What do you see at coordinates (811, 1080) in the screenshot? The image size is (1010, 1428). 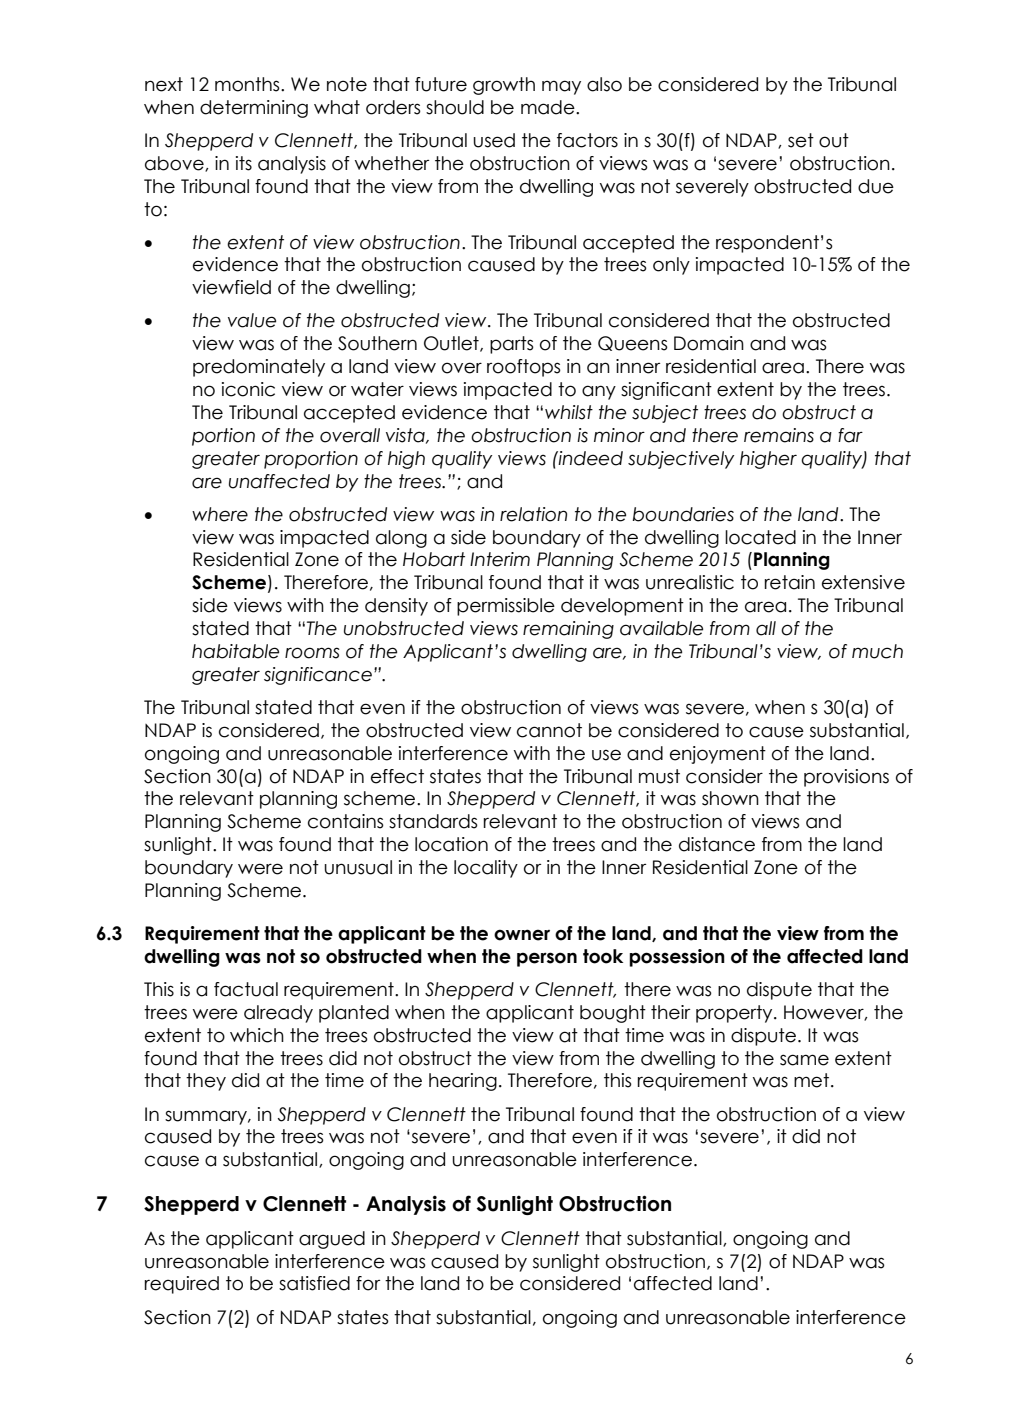 I see `met` at bounding box center [811, 1080].
